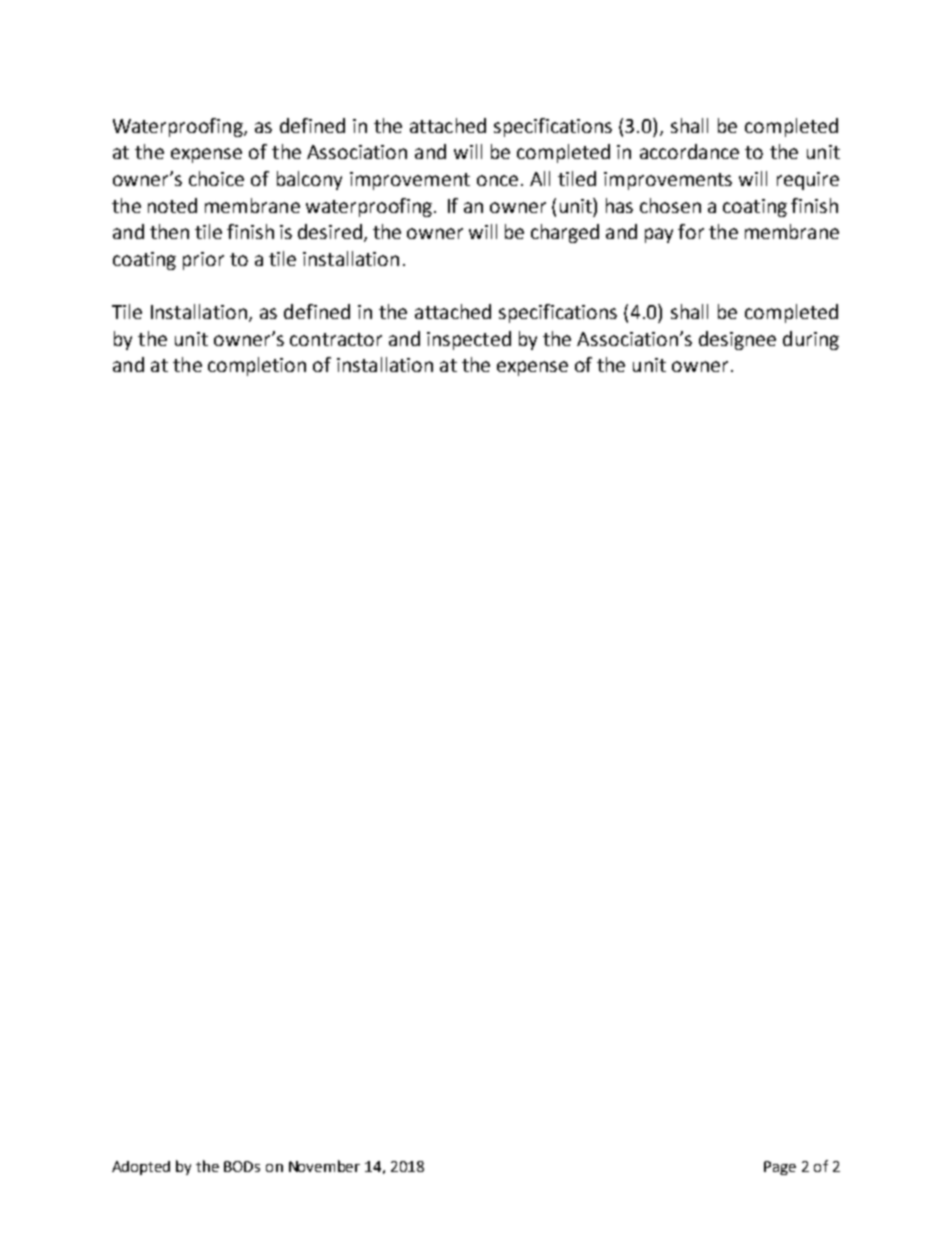 The width and height of the screenshot is (952, 1233). What do you see at coordinates (811, 340) in the screenshot?
I see `during` at bounding box center [811, 340].
